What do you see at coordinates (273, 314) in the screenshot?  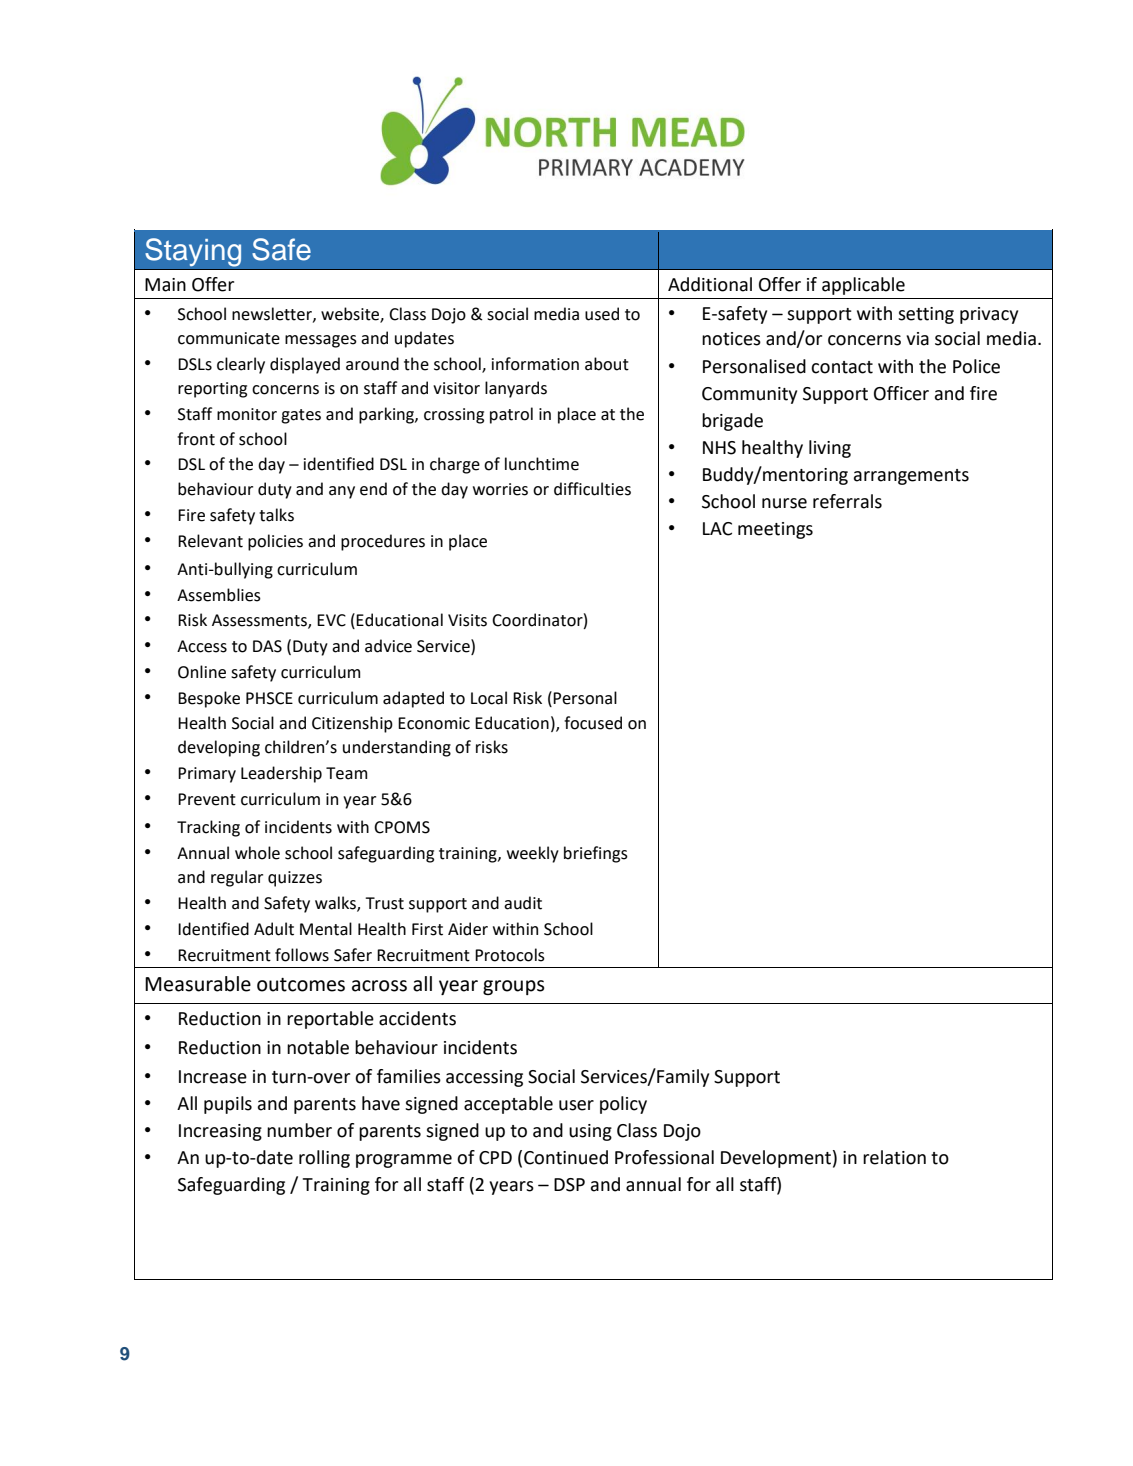 I see `newsletter` at bounding box center [273, 314].
